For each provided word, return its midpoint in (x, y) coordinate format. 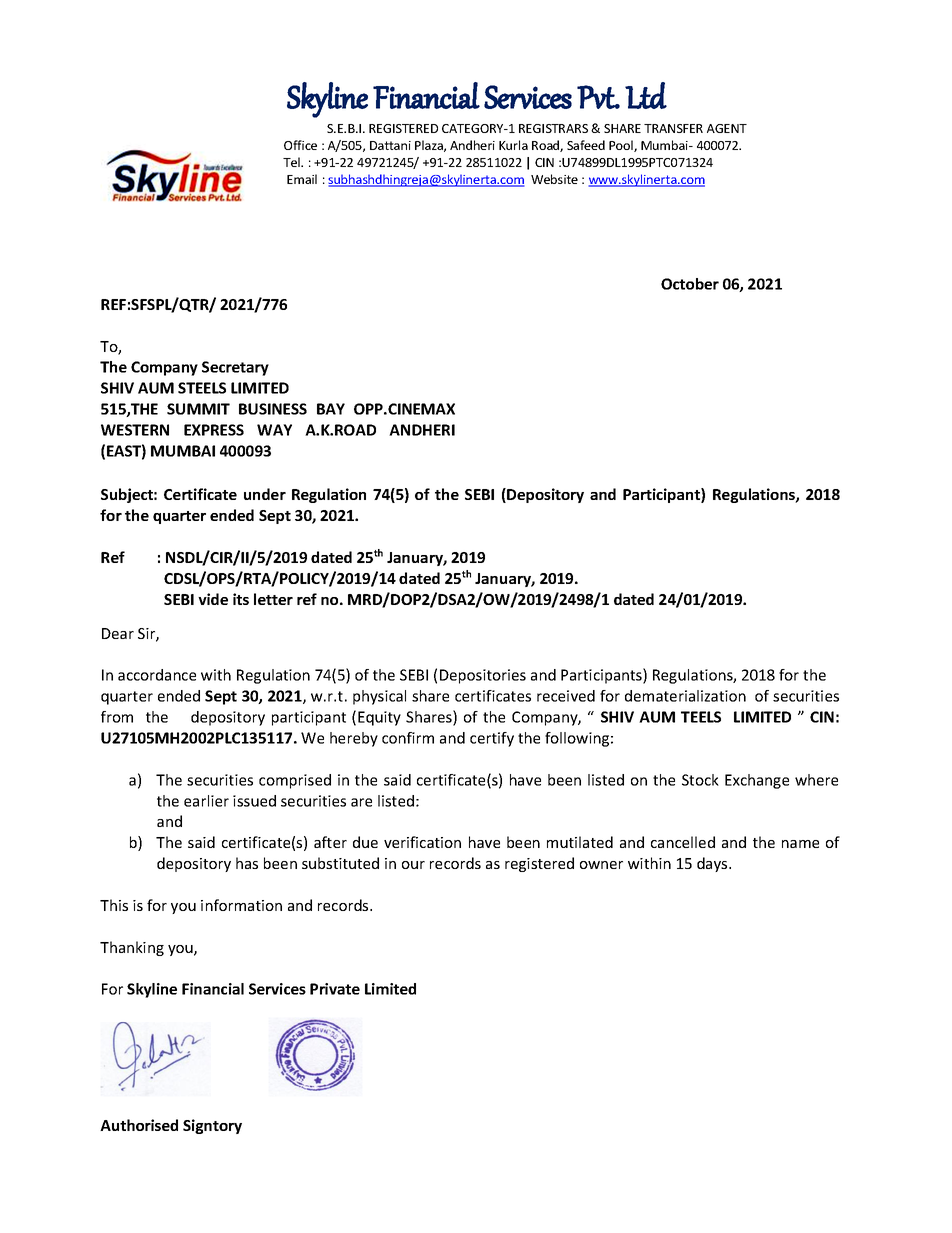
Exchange (757, 781)
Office (300, 145)
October (690, 284)
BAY (331, 409)
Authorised (139, 1125)
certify (492, 739)
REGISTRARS (553, 128)
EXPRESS (214, 430)
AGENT (727, 128)
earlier (206, 801)
